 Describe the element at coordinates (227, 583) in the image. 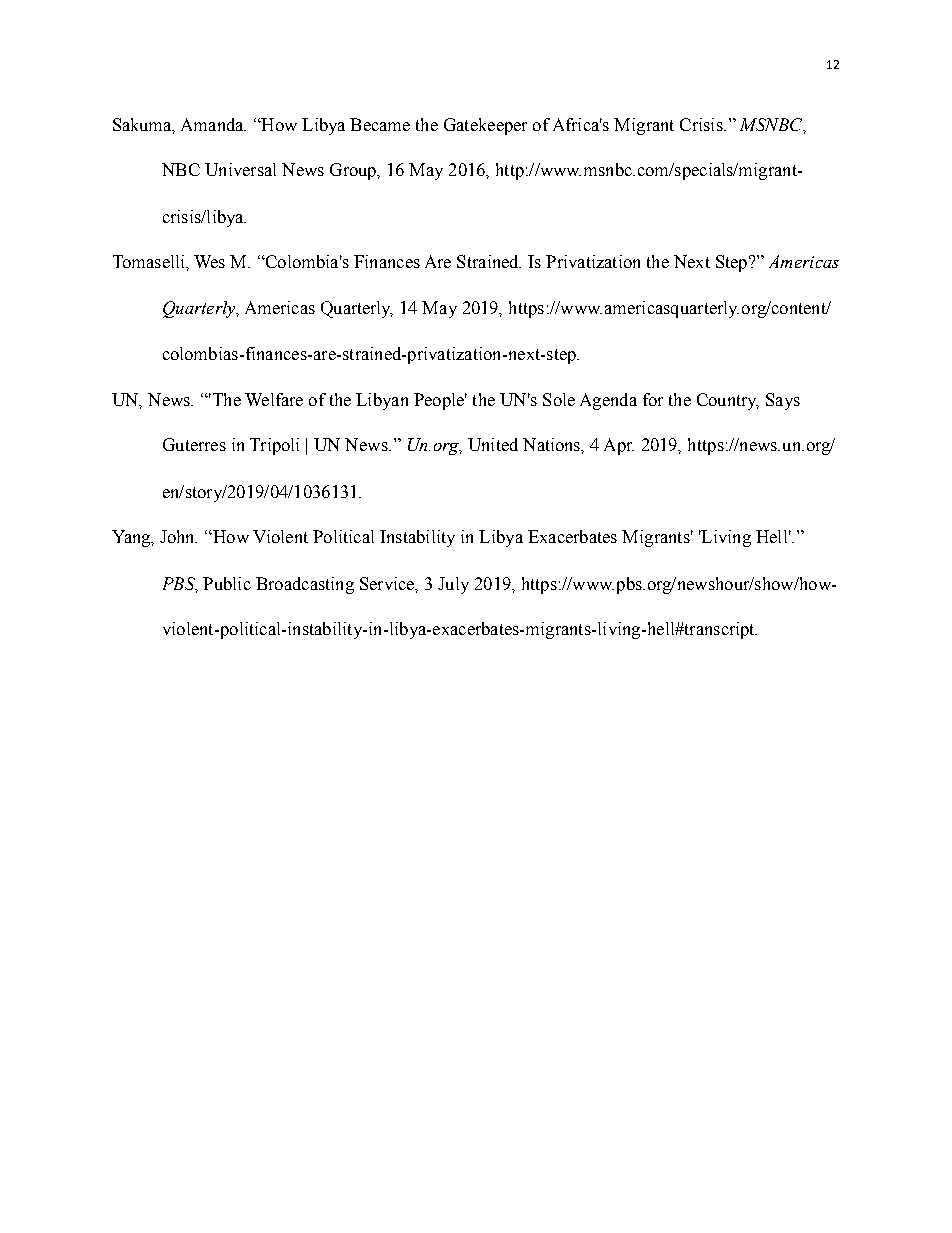

I see `Public` at that location.
